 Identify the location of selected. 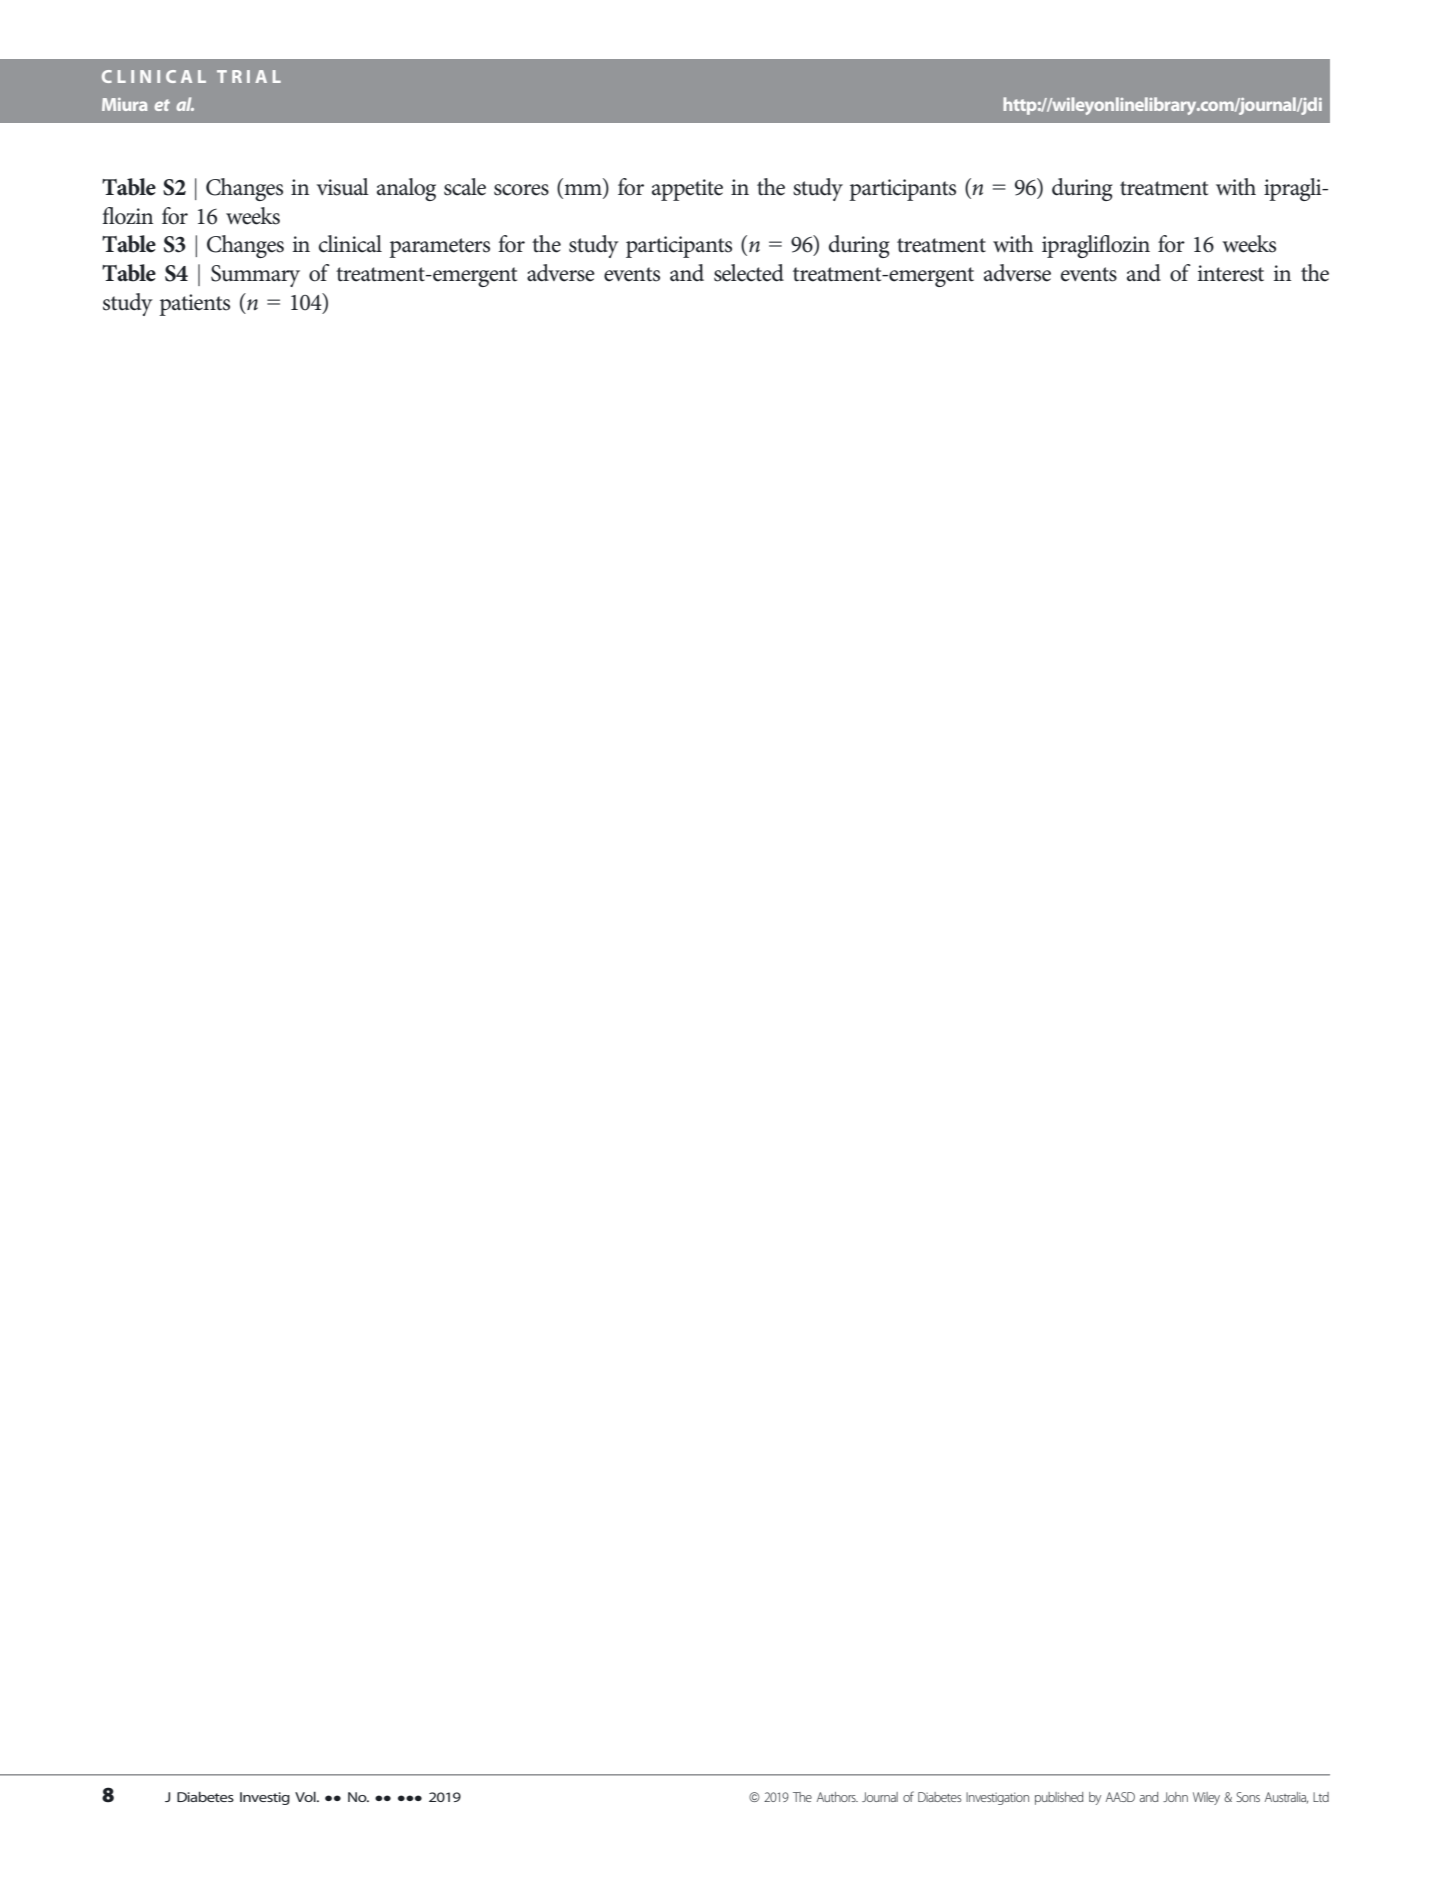
(749, 273).
